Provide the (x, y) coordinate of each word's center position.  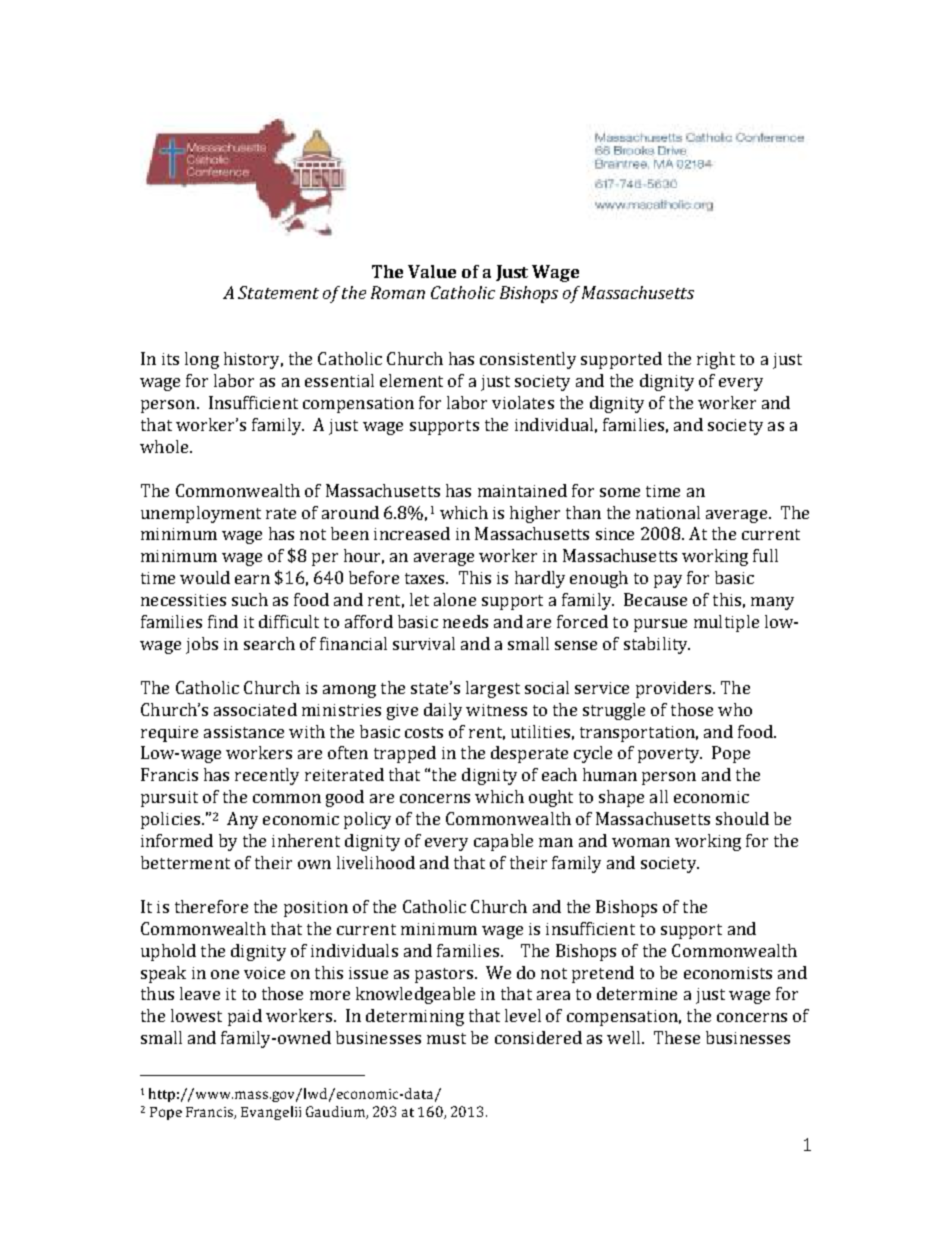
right (716, 360)
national (668, 512)
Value (432, 271)
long (202, 360)
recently (267, 776)
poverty (670, 755)
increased (412, 533)
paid (245, 1017)
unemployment (201, 514)
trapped (405, 754)
